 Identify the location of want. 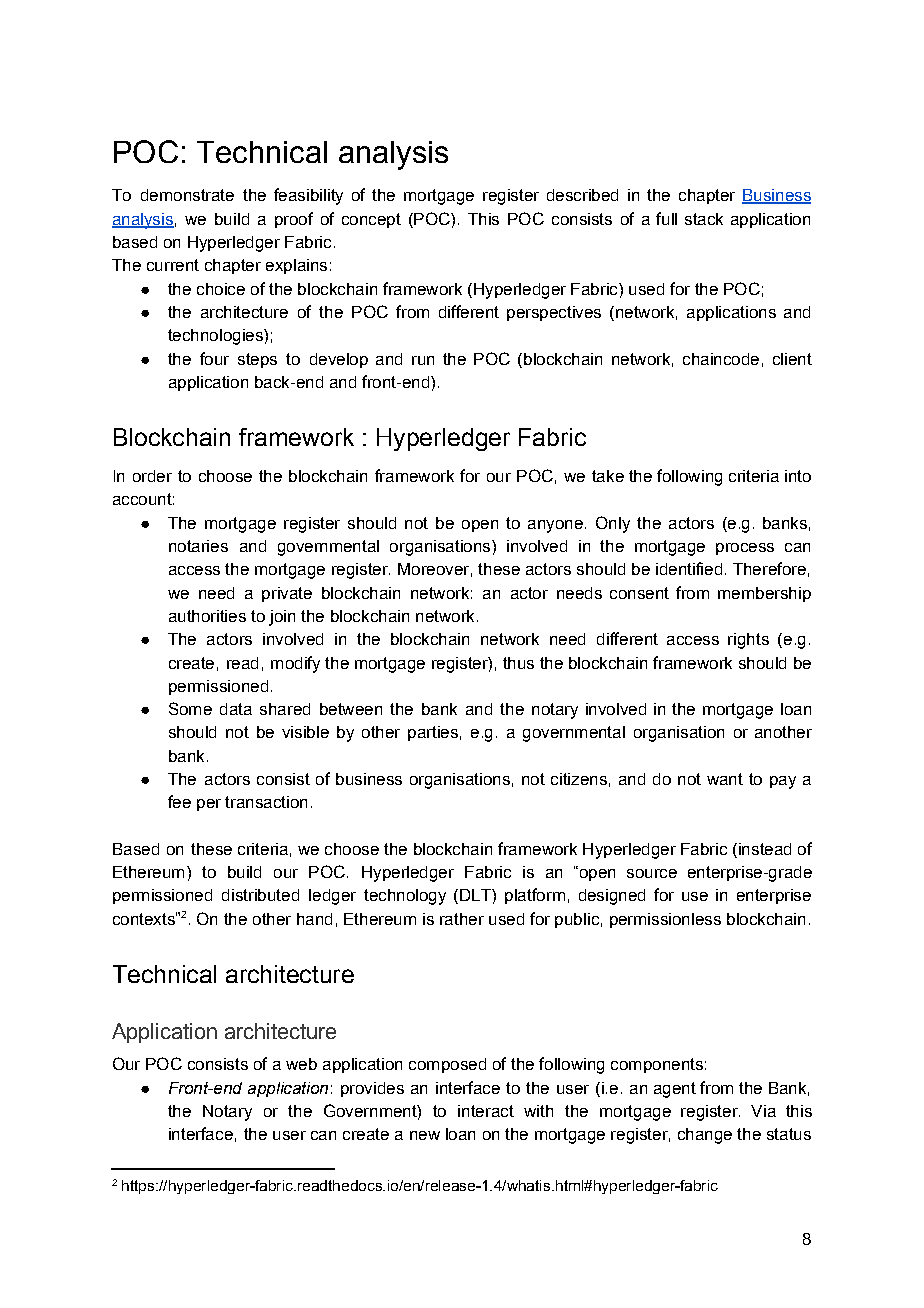
(725, 779).
